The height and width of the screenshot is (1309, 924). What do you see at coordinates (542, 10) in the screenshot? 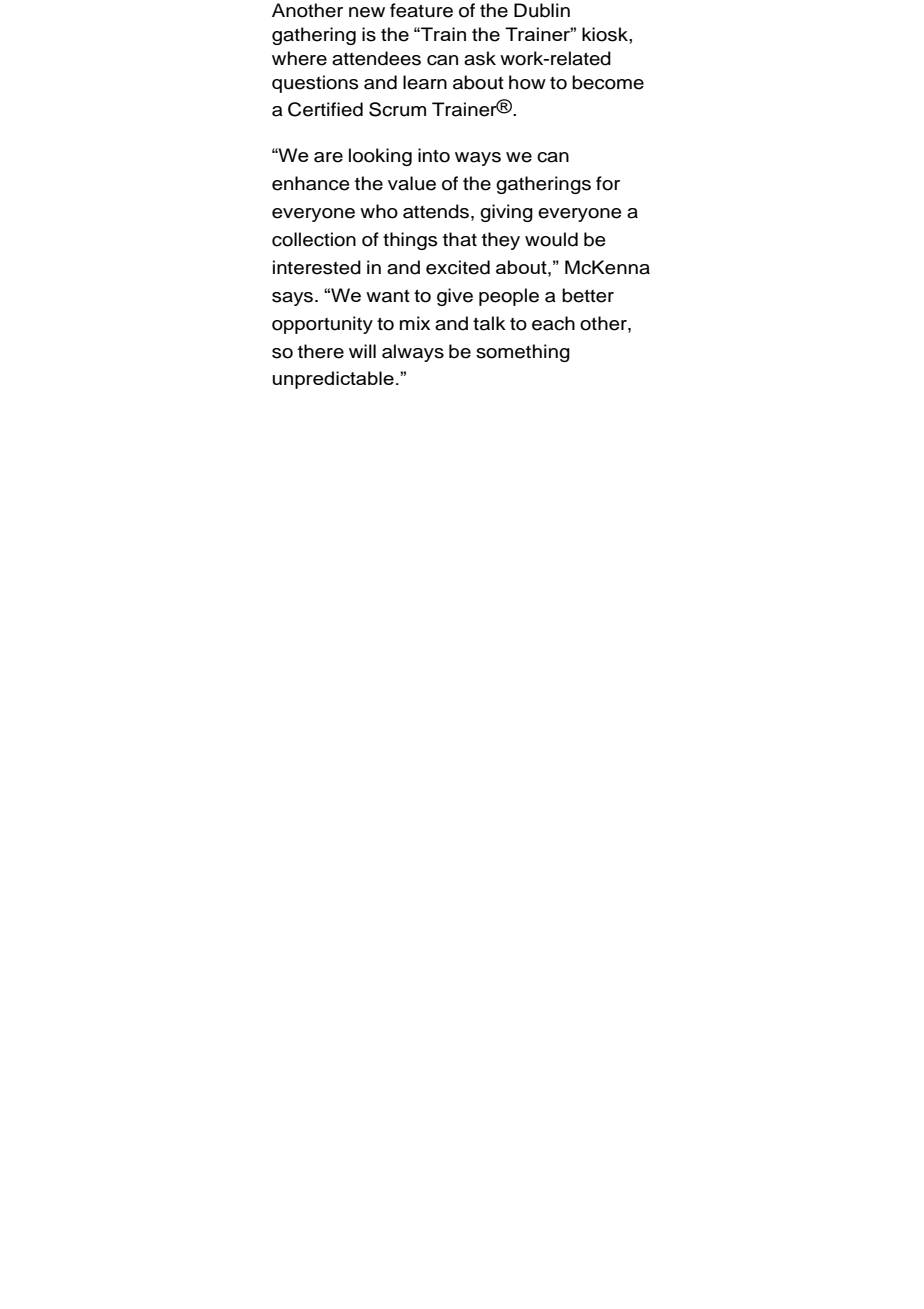
I see `Dublin` at bounding box center [542, 10].
